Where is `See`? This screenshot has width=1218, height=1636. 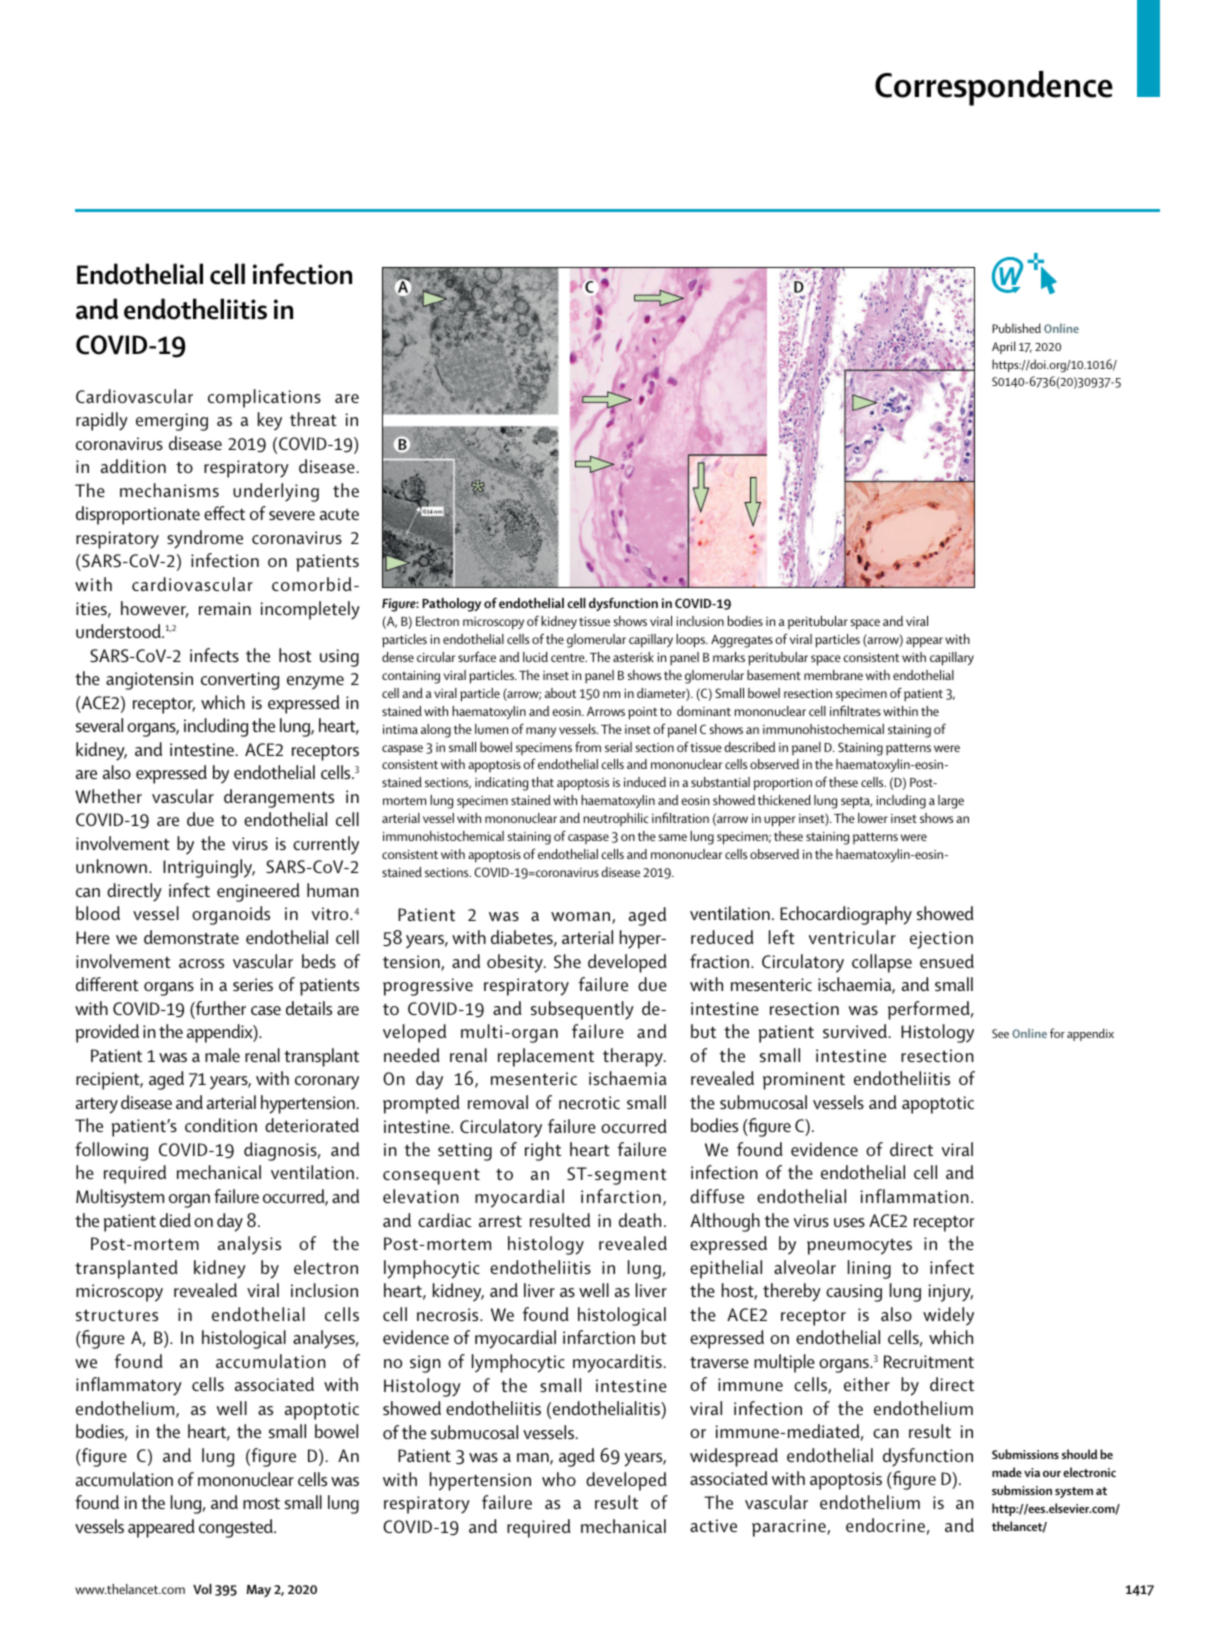
See is located at coordinates (1000, 1033).
